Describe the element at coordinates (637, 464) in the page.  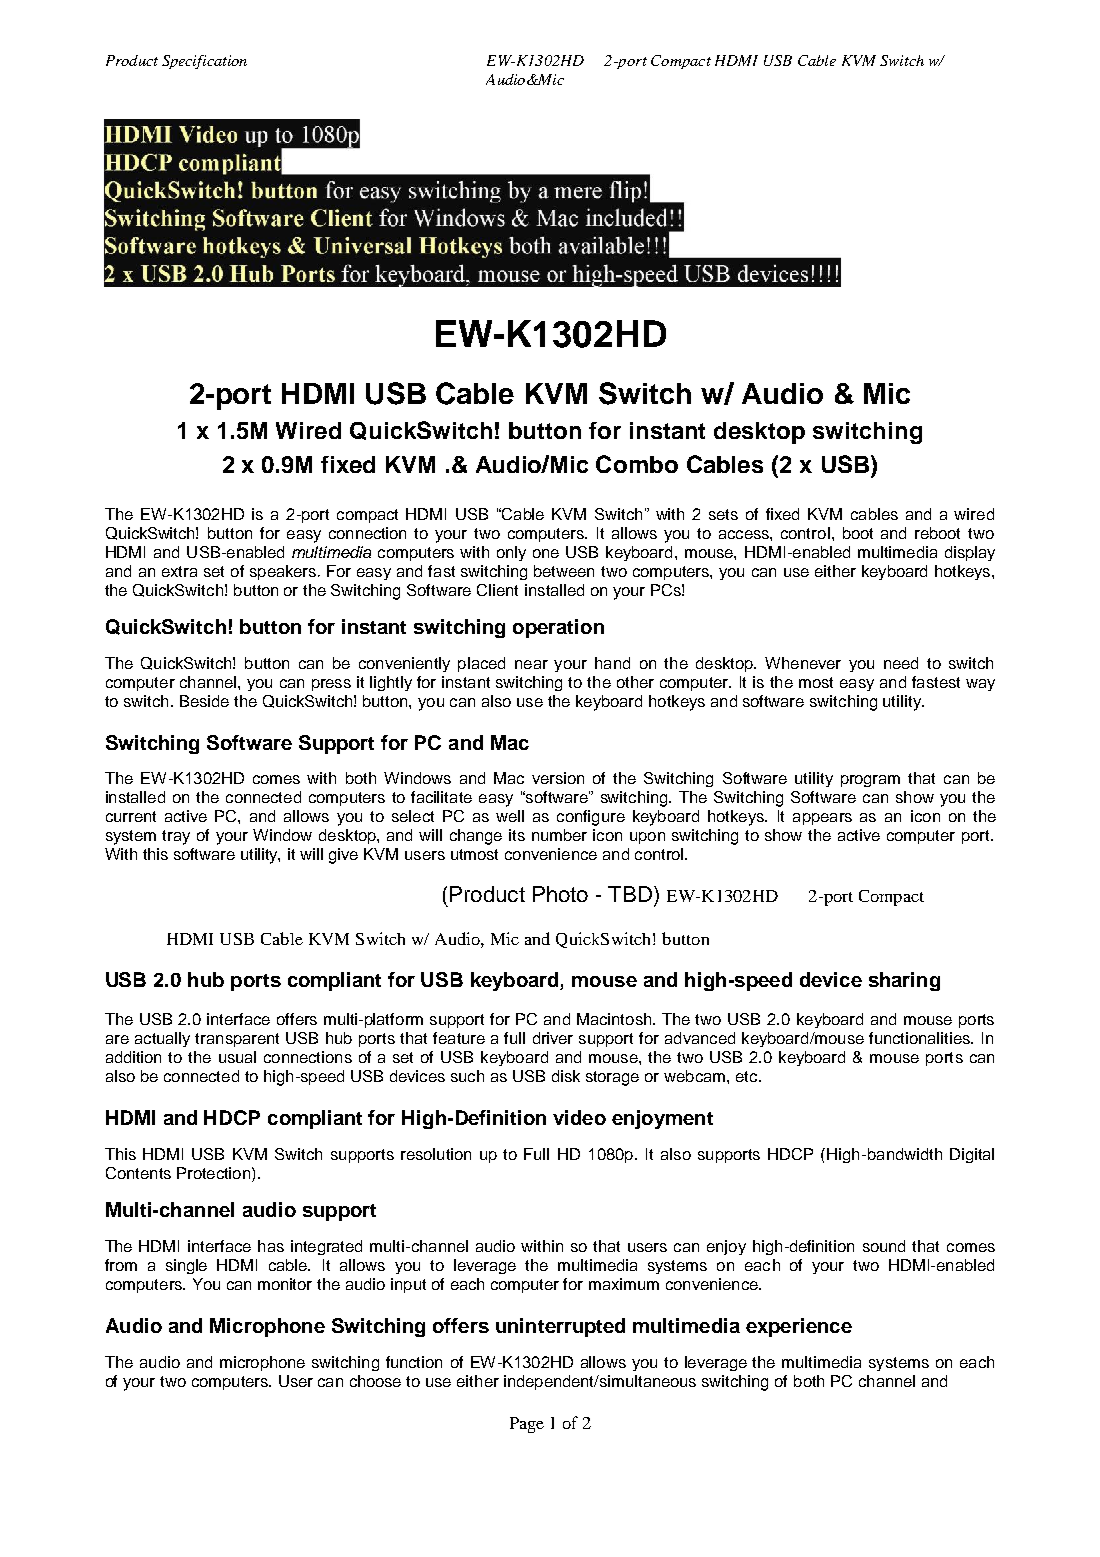
I see `Combo` at that location.
